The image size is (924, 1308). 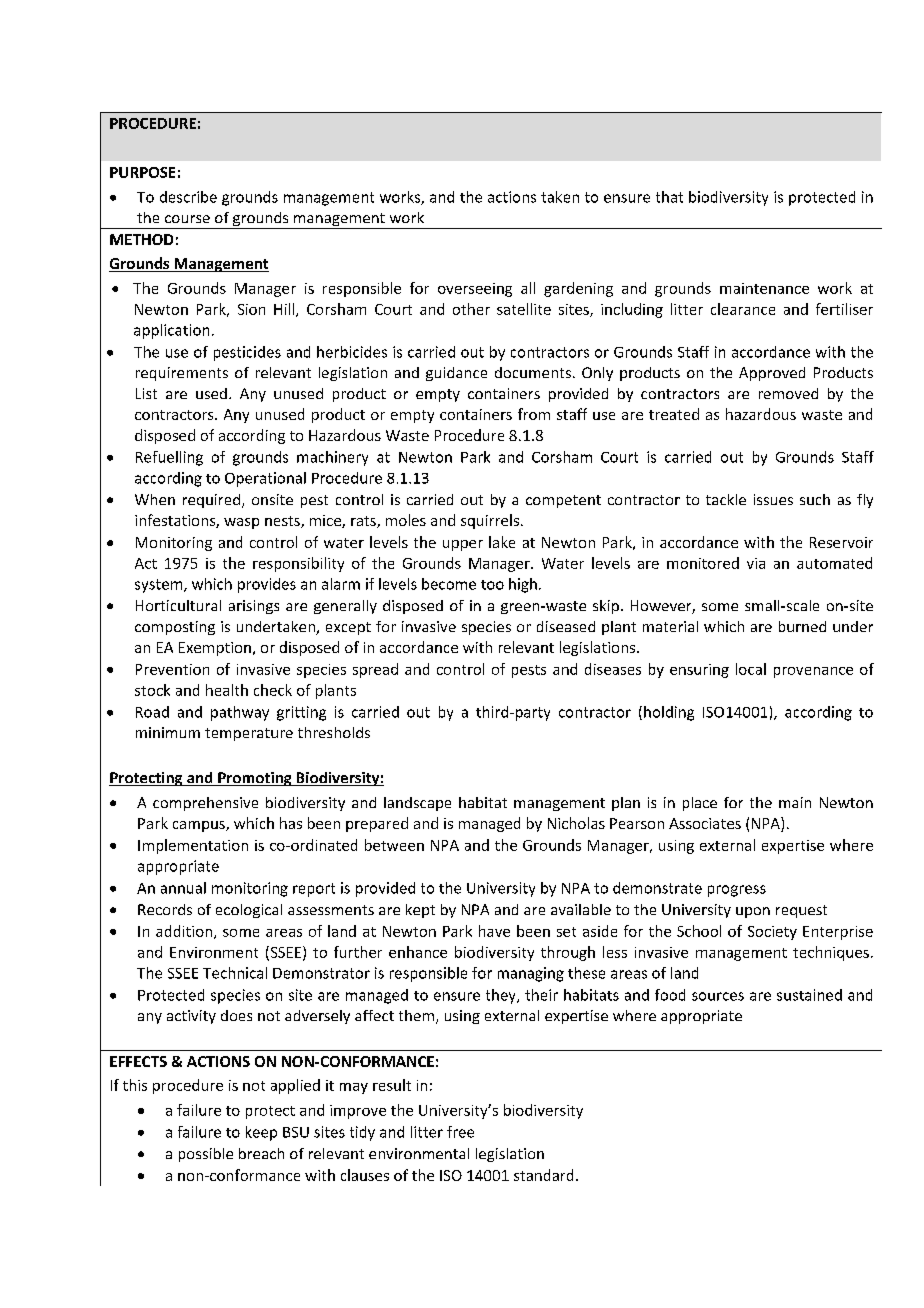 What do you see at coordinates (241, 523) in the image?
I see `wasp` at bounding box center [241, 523].
